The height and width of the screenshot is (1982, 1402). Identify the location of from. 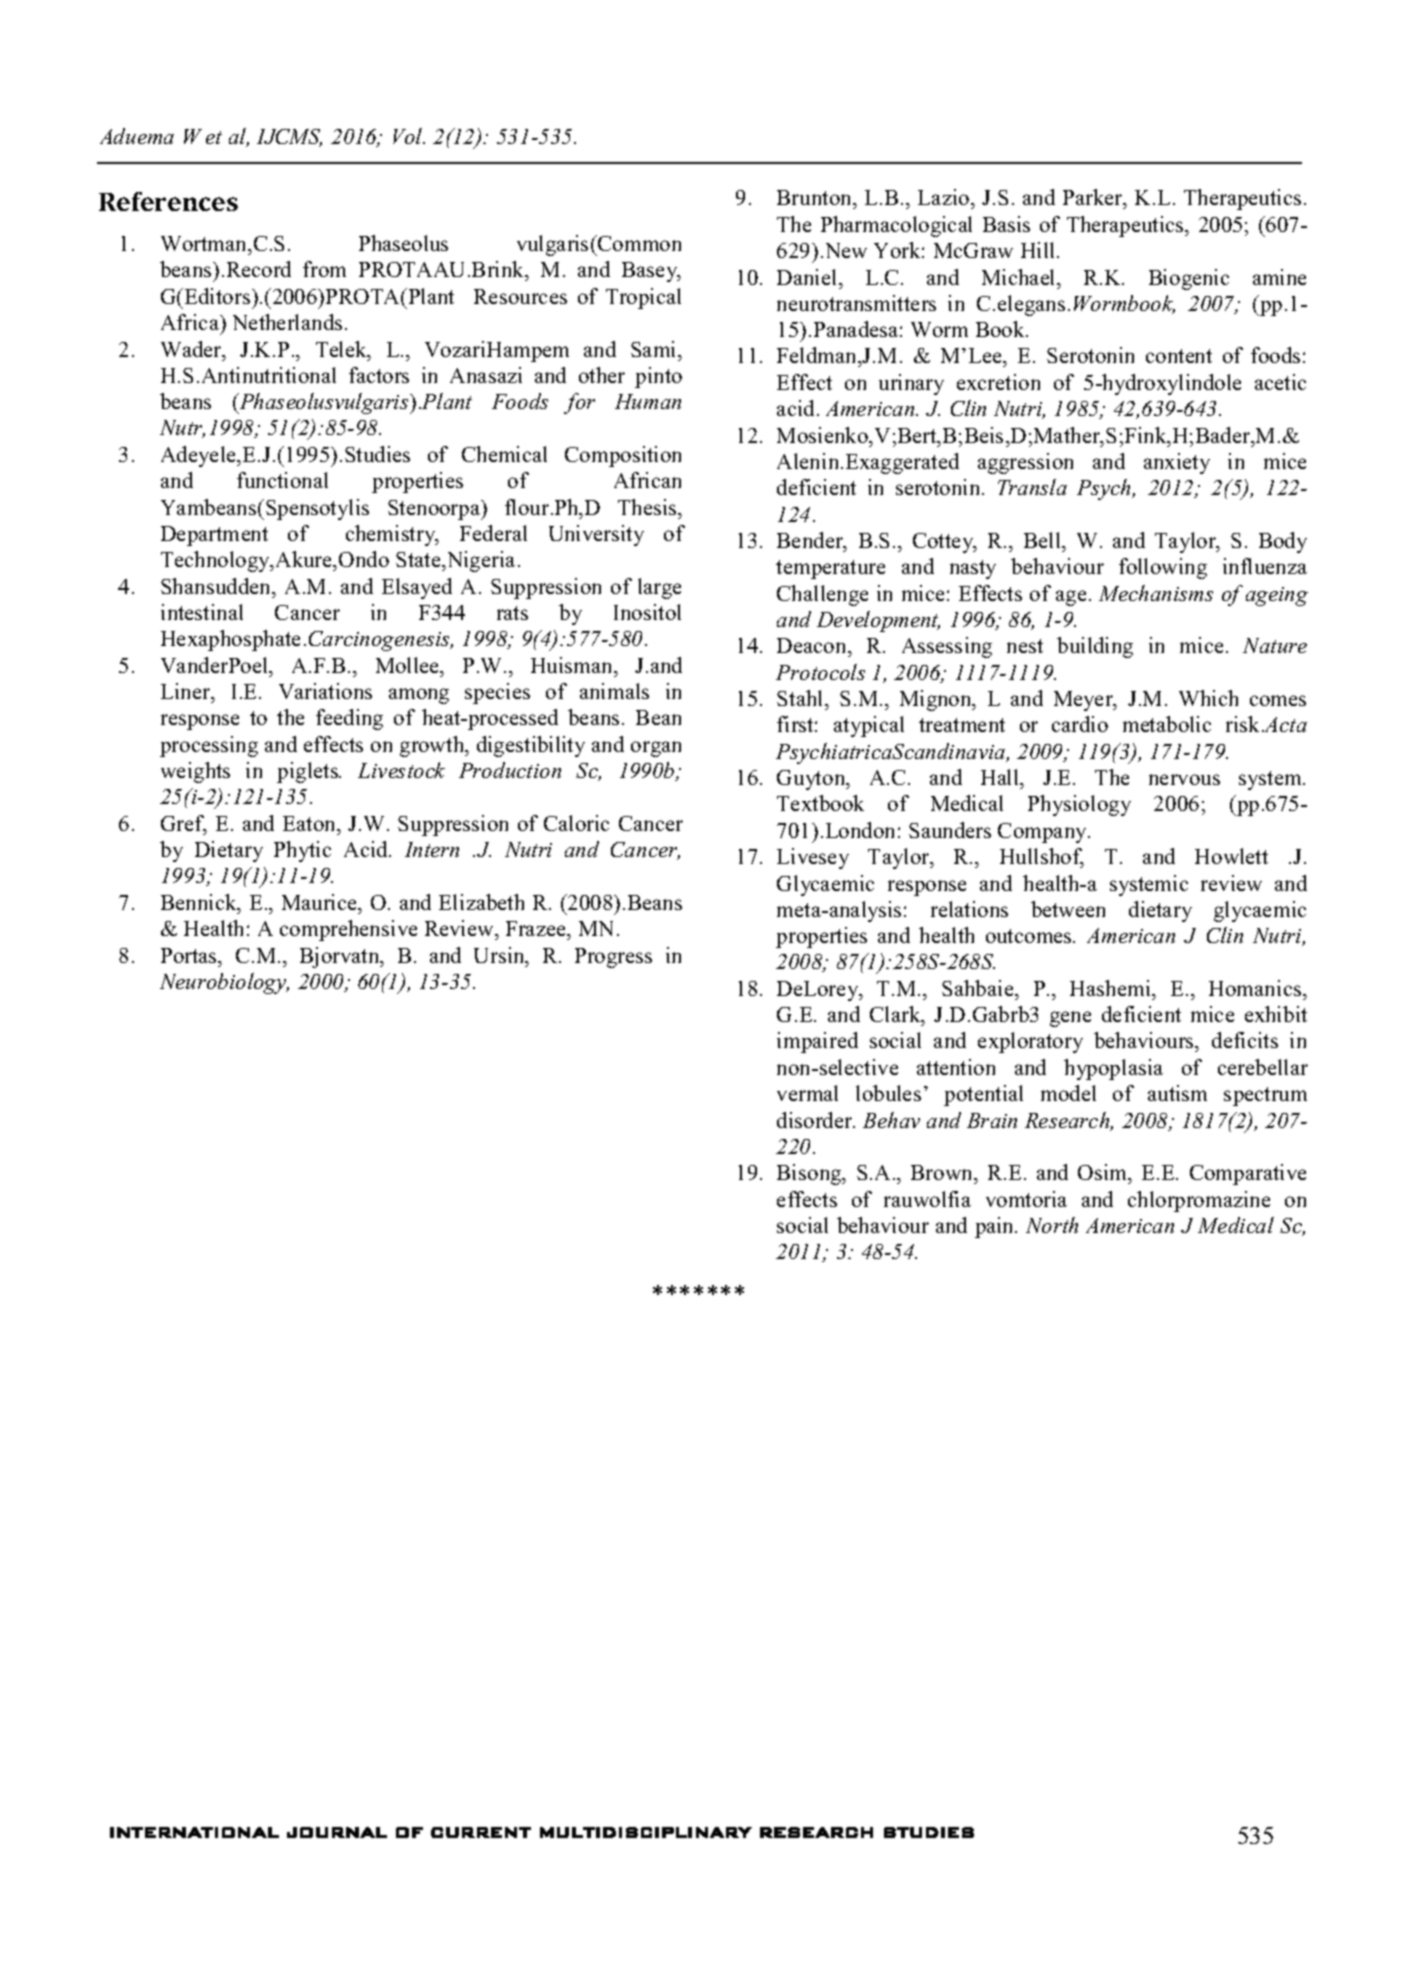
(324, 269).
